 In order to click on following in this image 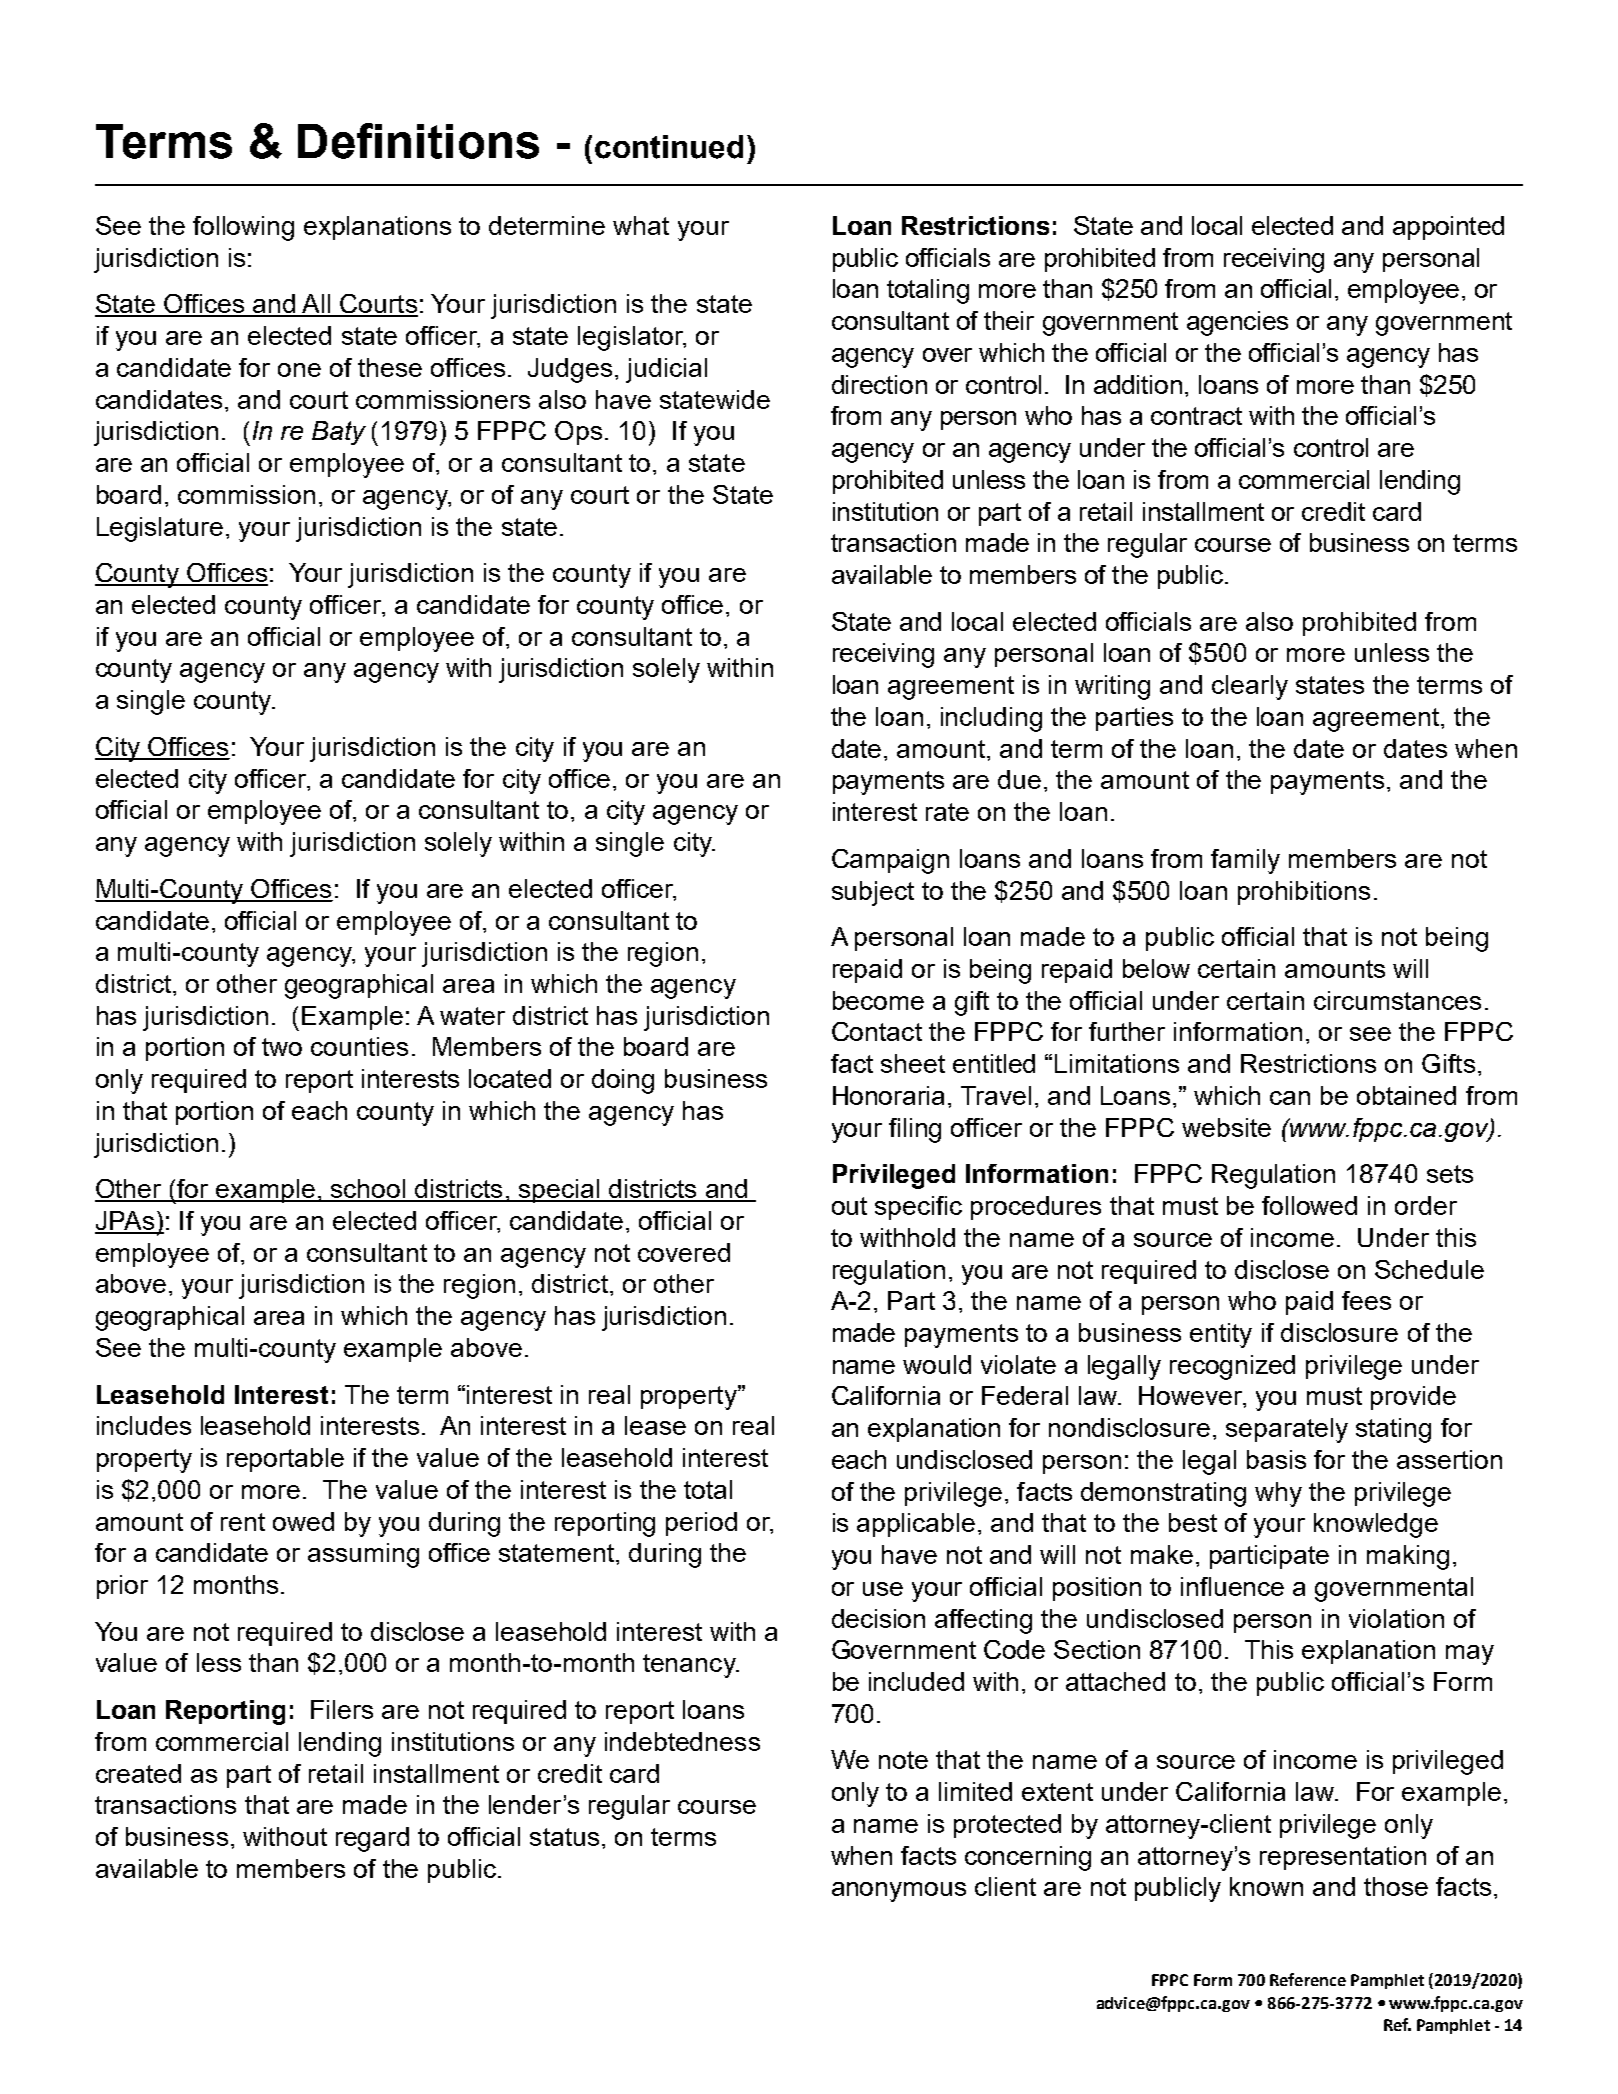, I will do `click(243, 228)`.
